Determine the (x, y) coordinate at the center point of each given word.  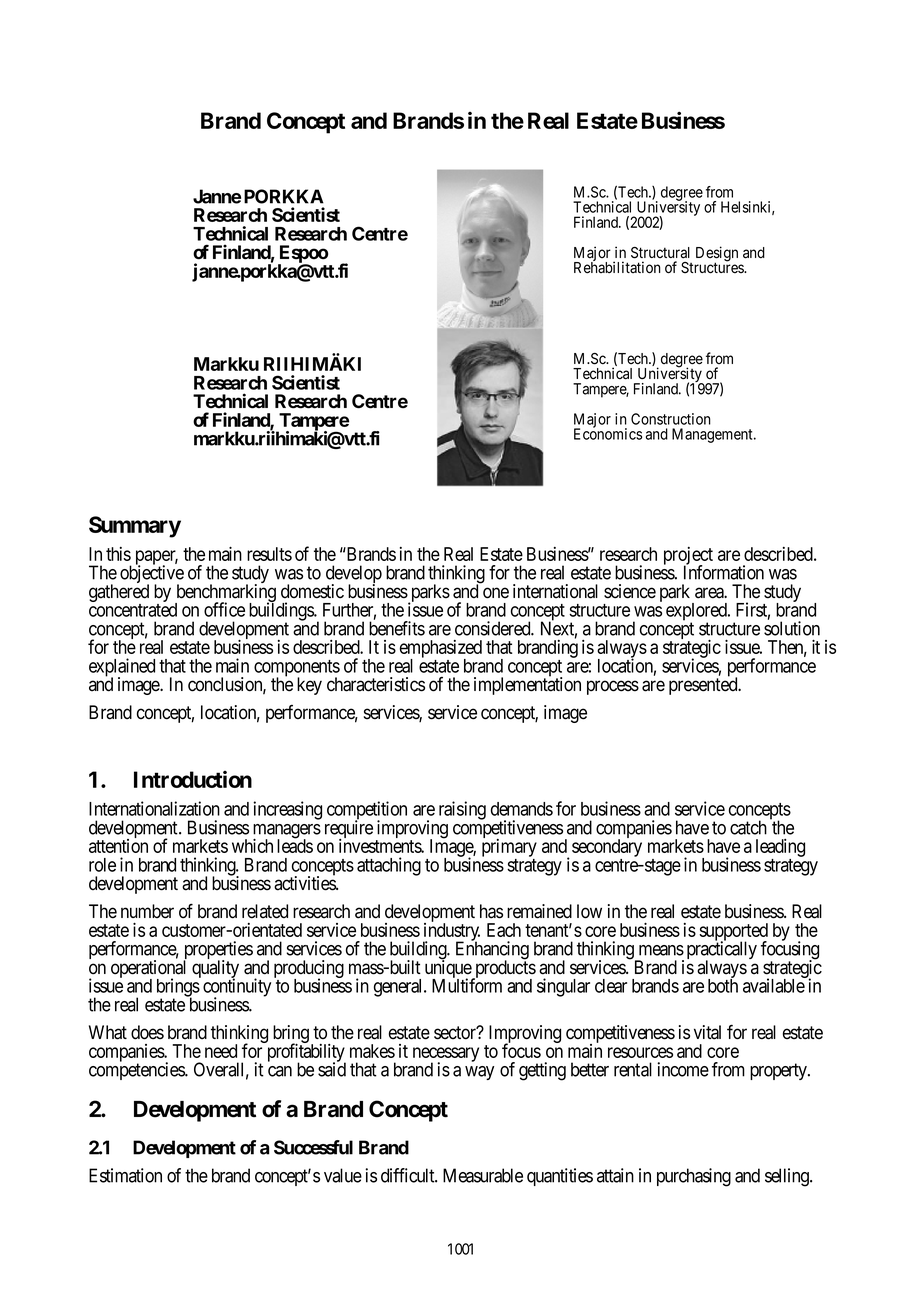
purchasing (694, 1177)
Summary (135, 527)
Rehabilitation (617, 267)
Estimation (125, 1175)
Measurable (483, 1175)
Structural (660, 253)
